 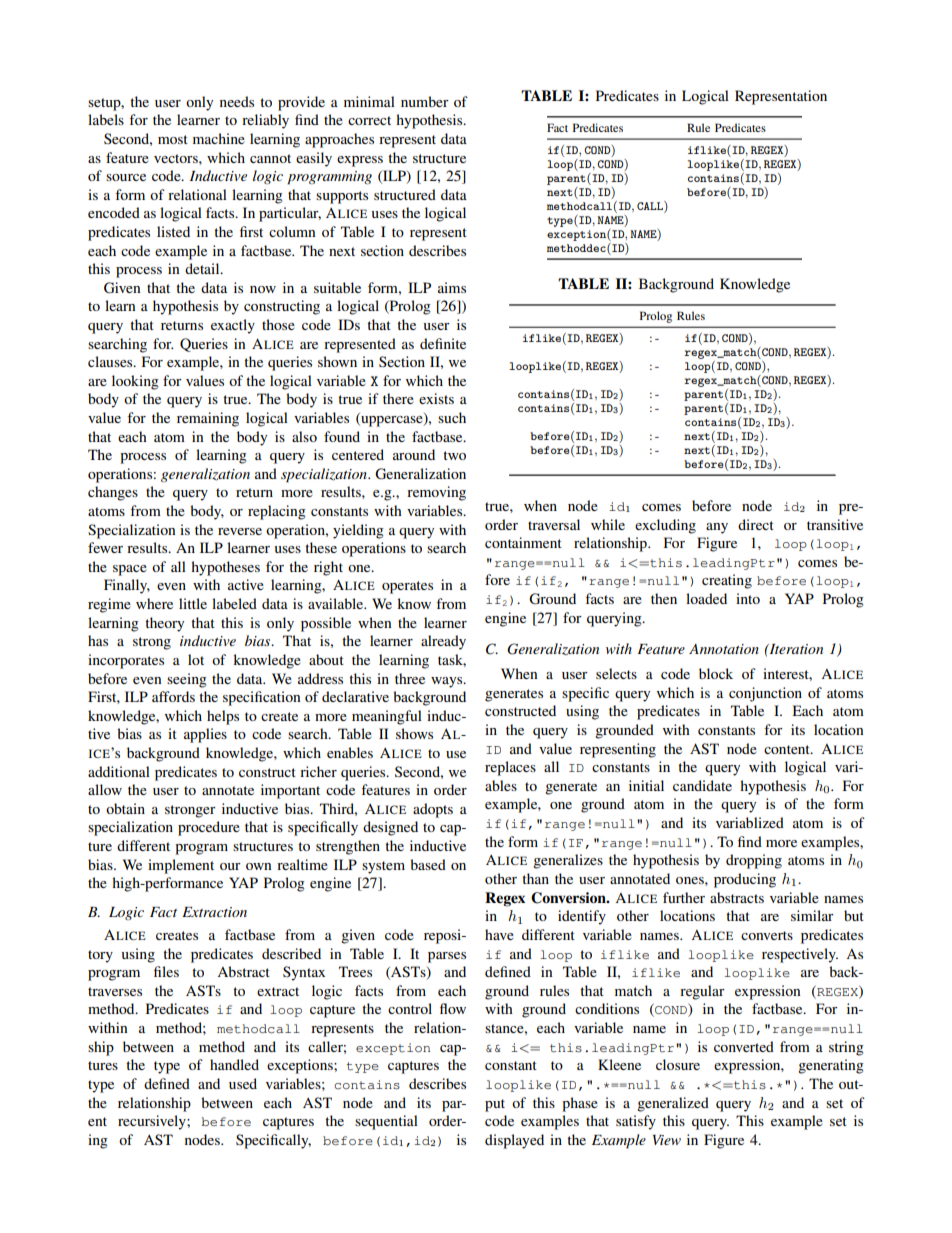 I want to click on number, so click(x=425, y=101).
